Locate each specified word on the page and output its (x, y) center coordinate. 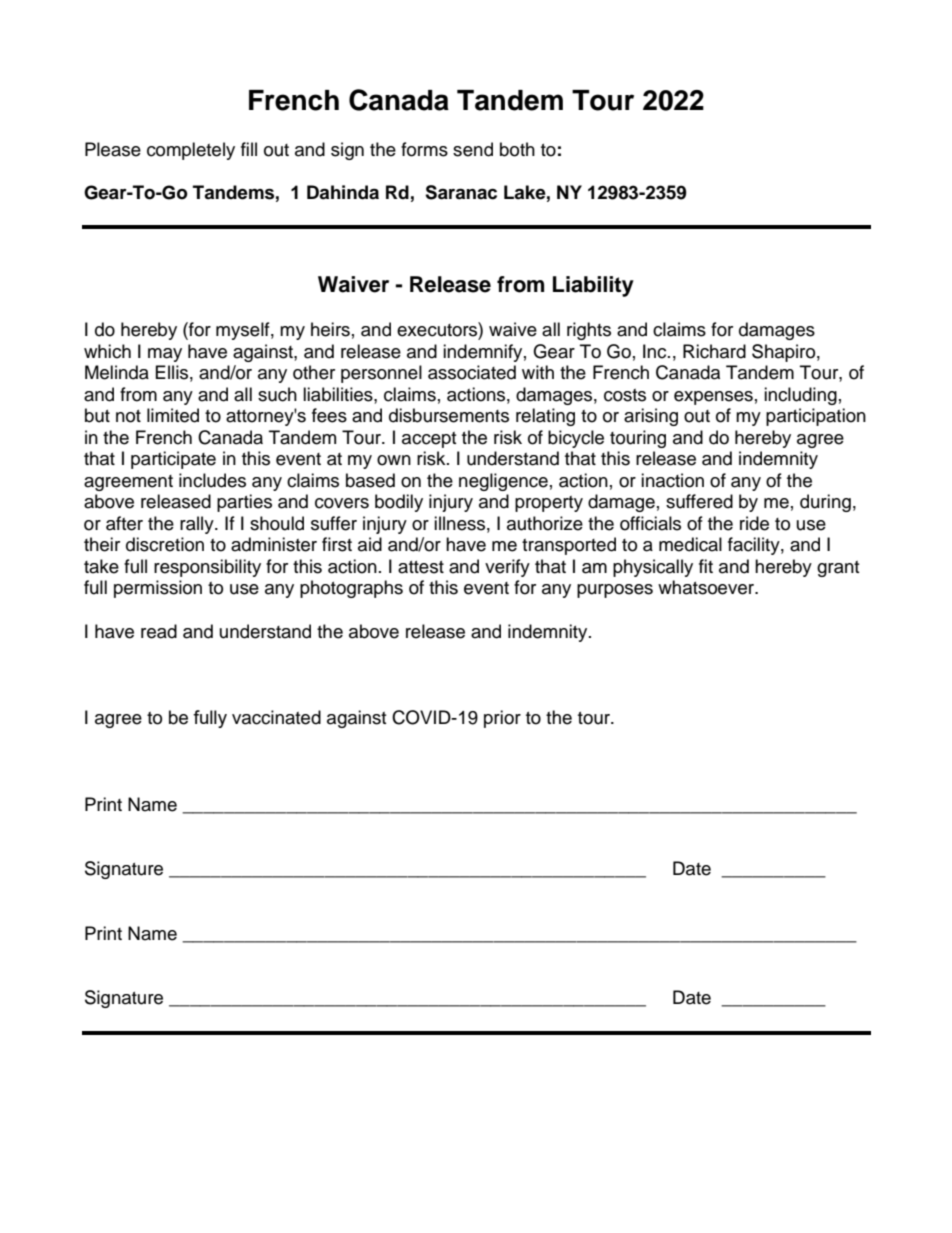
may (165, 355)
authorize (545, 523)
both (517, 149)
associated (472, 372)
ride (754, 523)
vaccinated (276, 717)
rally (198, 525)
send (473, 149)
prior (502, 719)
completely (191, 151)
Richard (714, 351)
